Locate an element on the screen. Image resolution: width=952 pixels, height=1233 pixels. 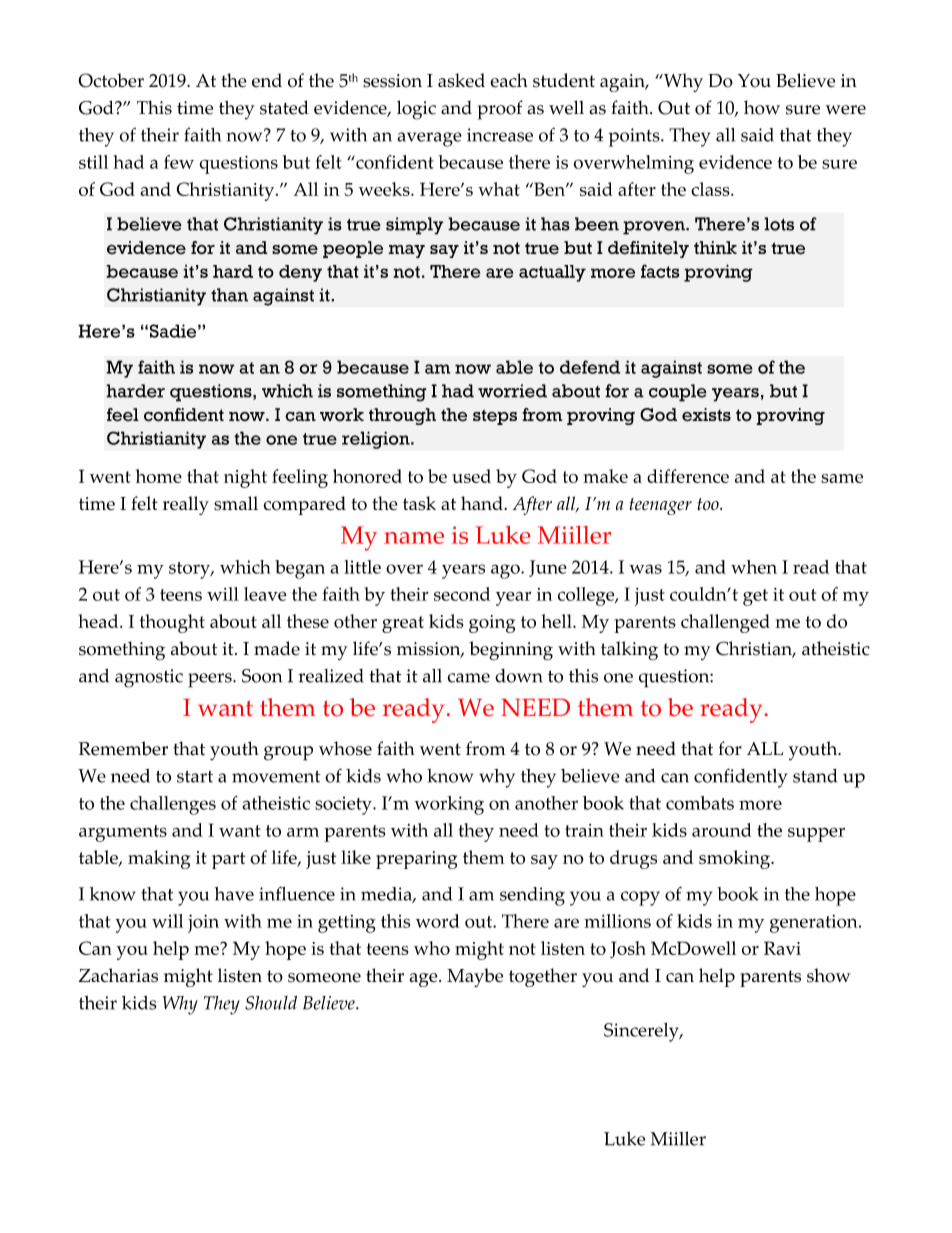
Zacharias is located at coordinates (118, 975).
